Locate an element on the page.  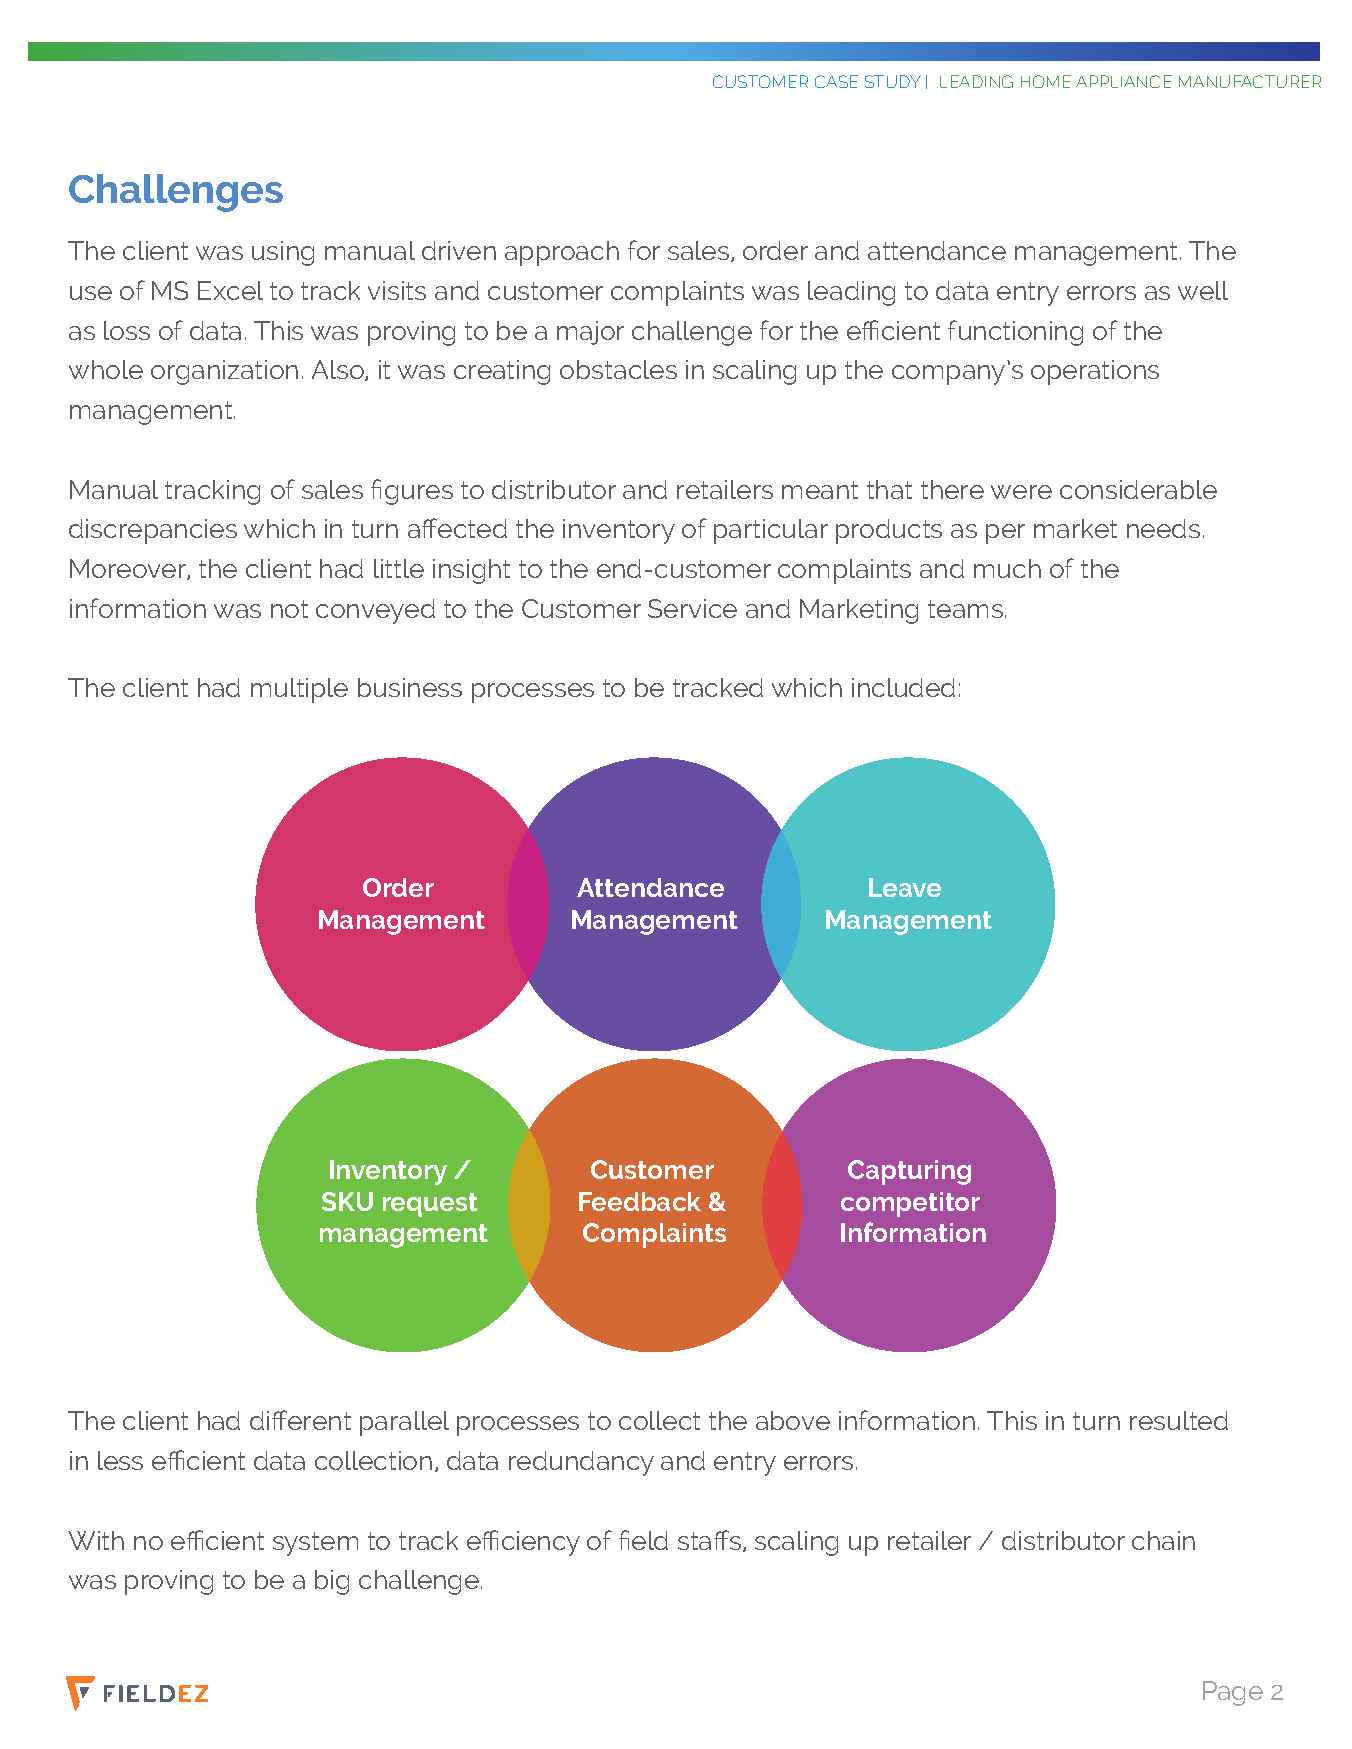
Capturing is located at coordinates (909, 1172).
